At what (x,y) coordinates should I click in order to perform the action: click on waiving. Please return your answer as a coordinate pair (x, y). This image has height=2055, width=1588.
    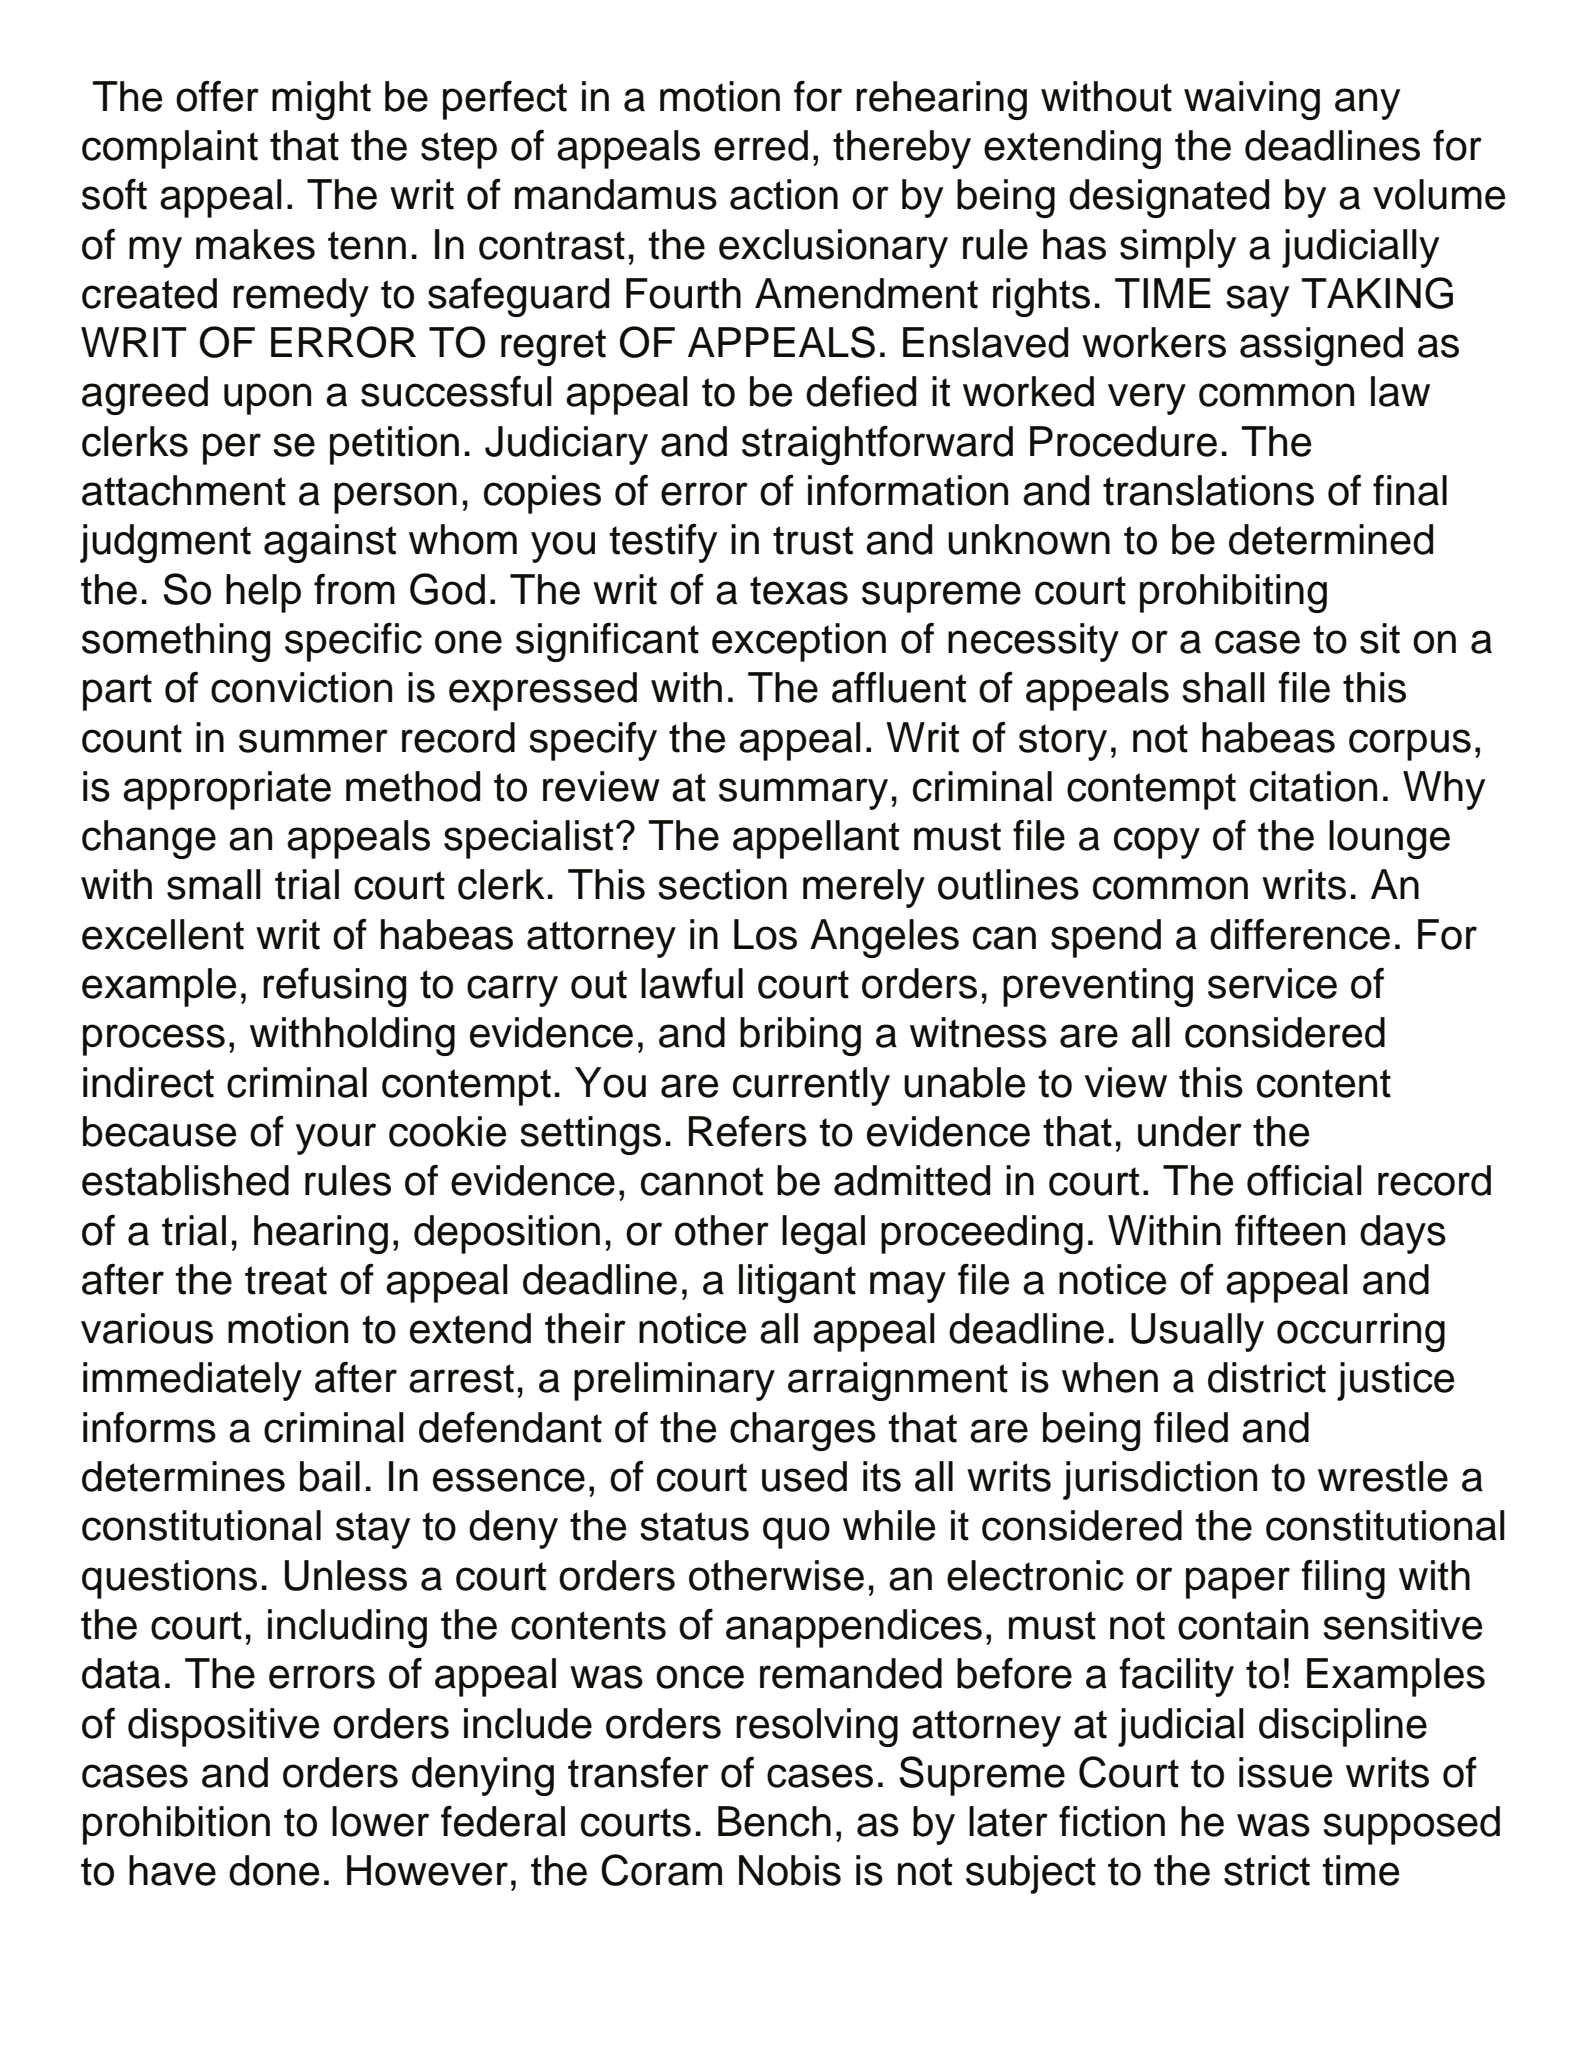
    Looking at the image, I should click on (1252, 100).
